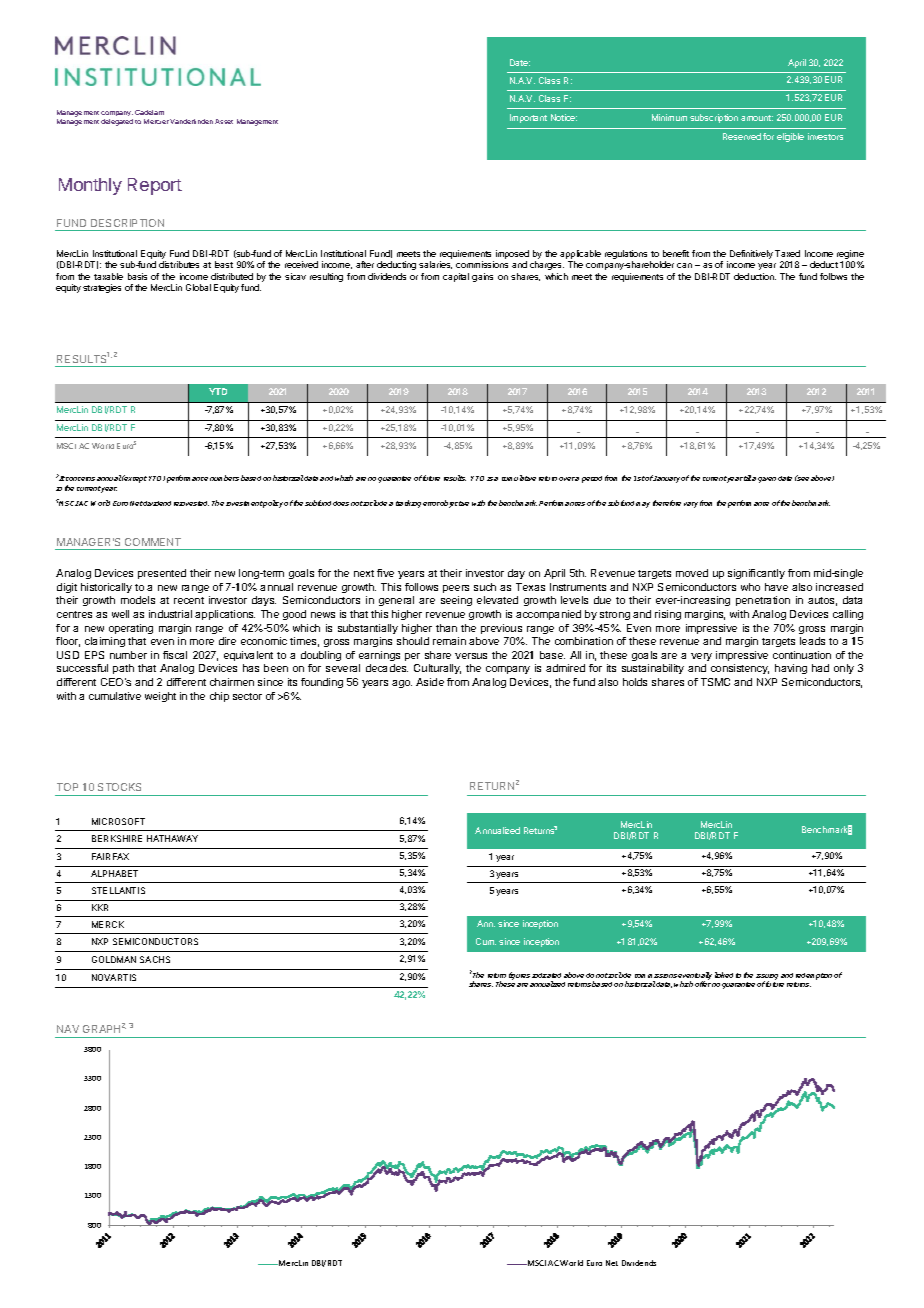 This screenshot has height=1308, width=924. Describe the element at coordinates (408, 504) in the screenshot. I see `tracking` at that location.
